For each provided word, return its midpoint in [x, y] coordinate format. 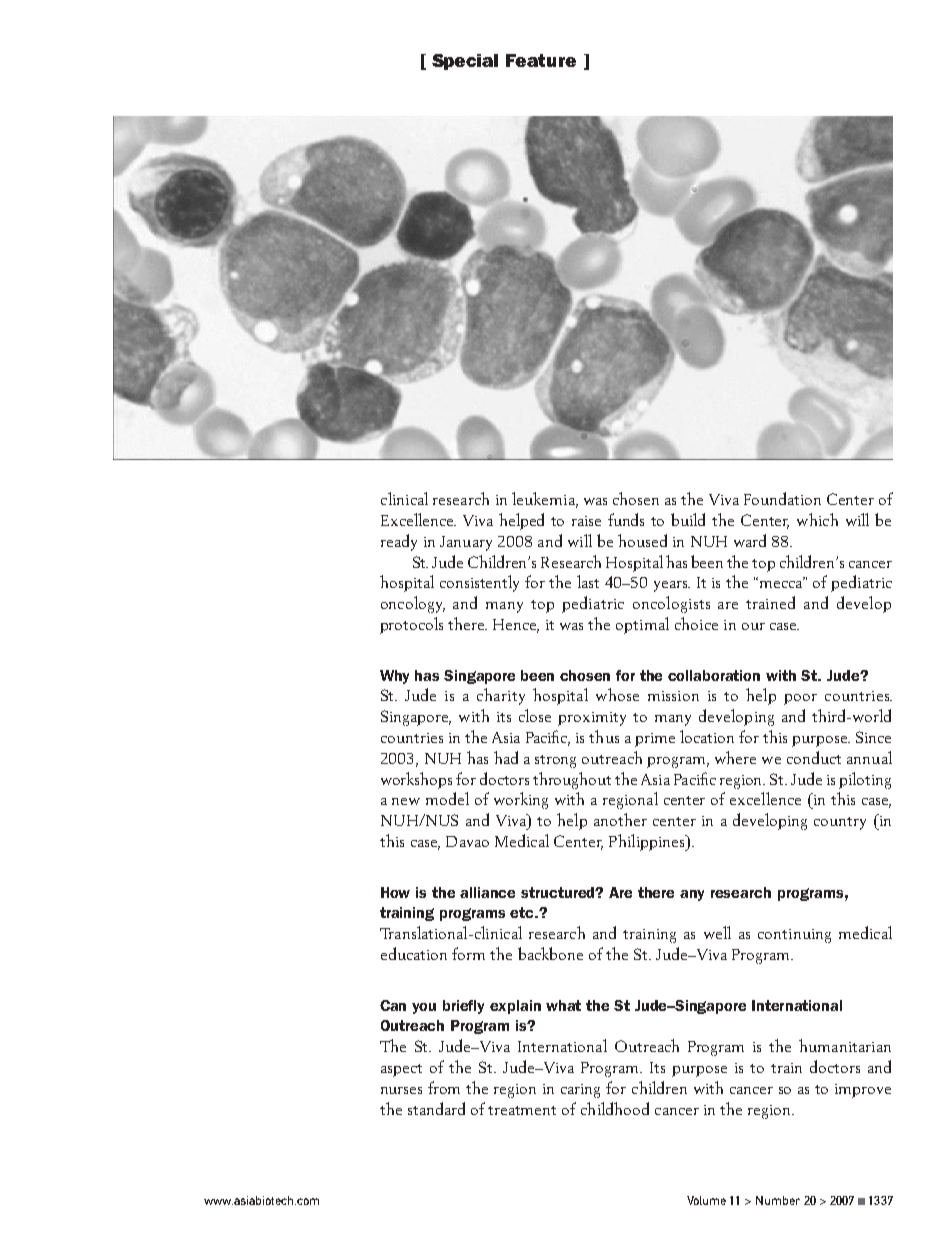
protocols [411, 625]
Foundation [782, 498]
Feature [541, 60]
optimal [642, 625]
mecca [780, 583]
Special [465, 62]
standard [436, 1108]
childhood [615, 1108]
